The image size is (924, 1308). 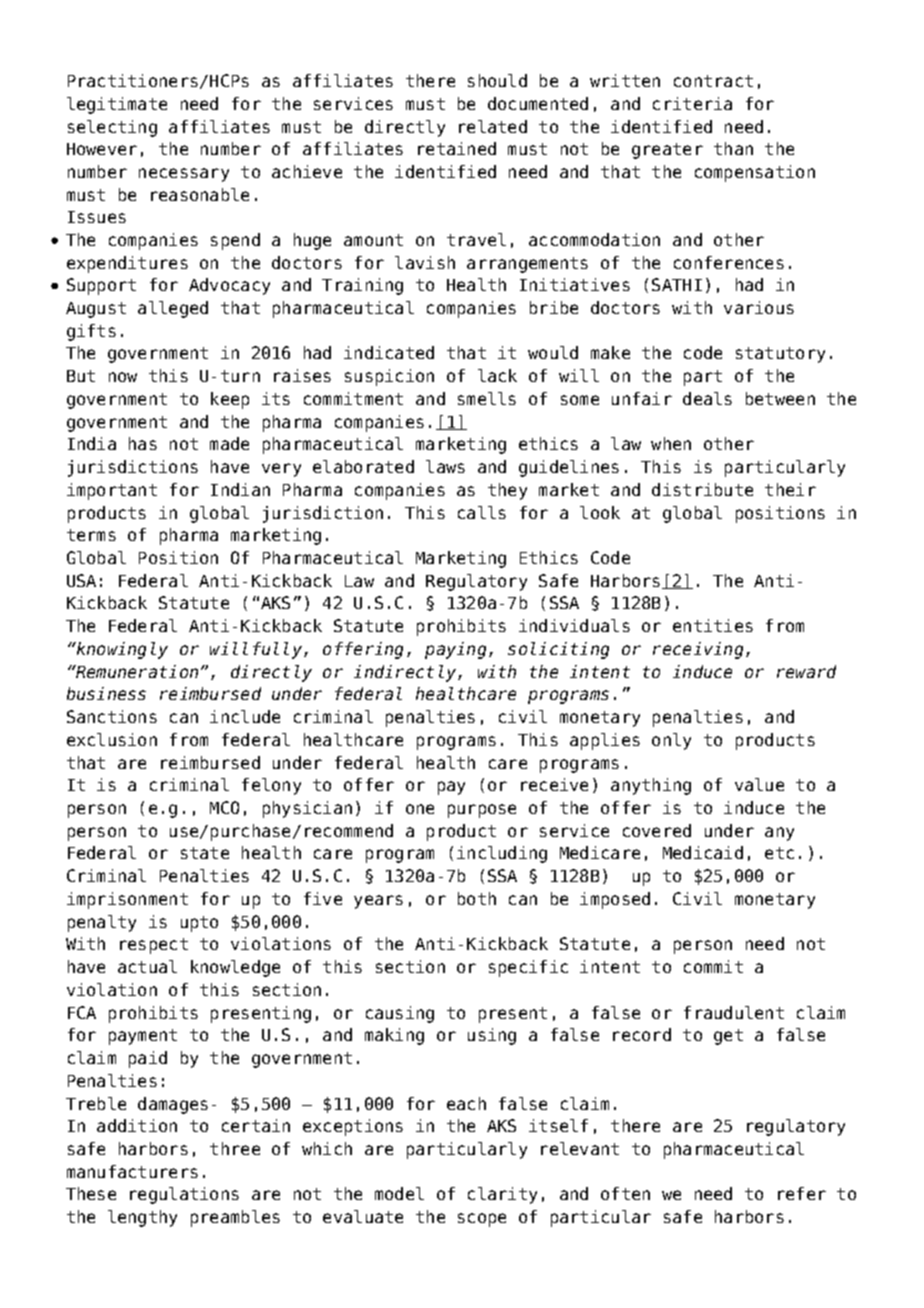 I want to click on state, so click(x=205, y=853).
